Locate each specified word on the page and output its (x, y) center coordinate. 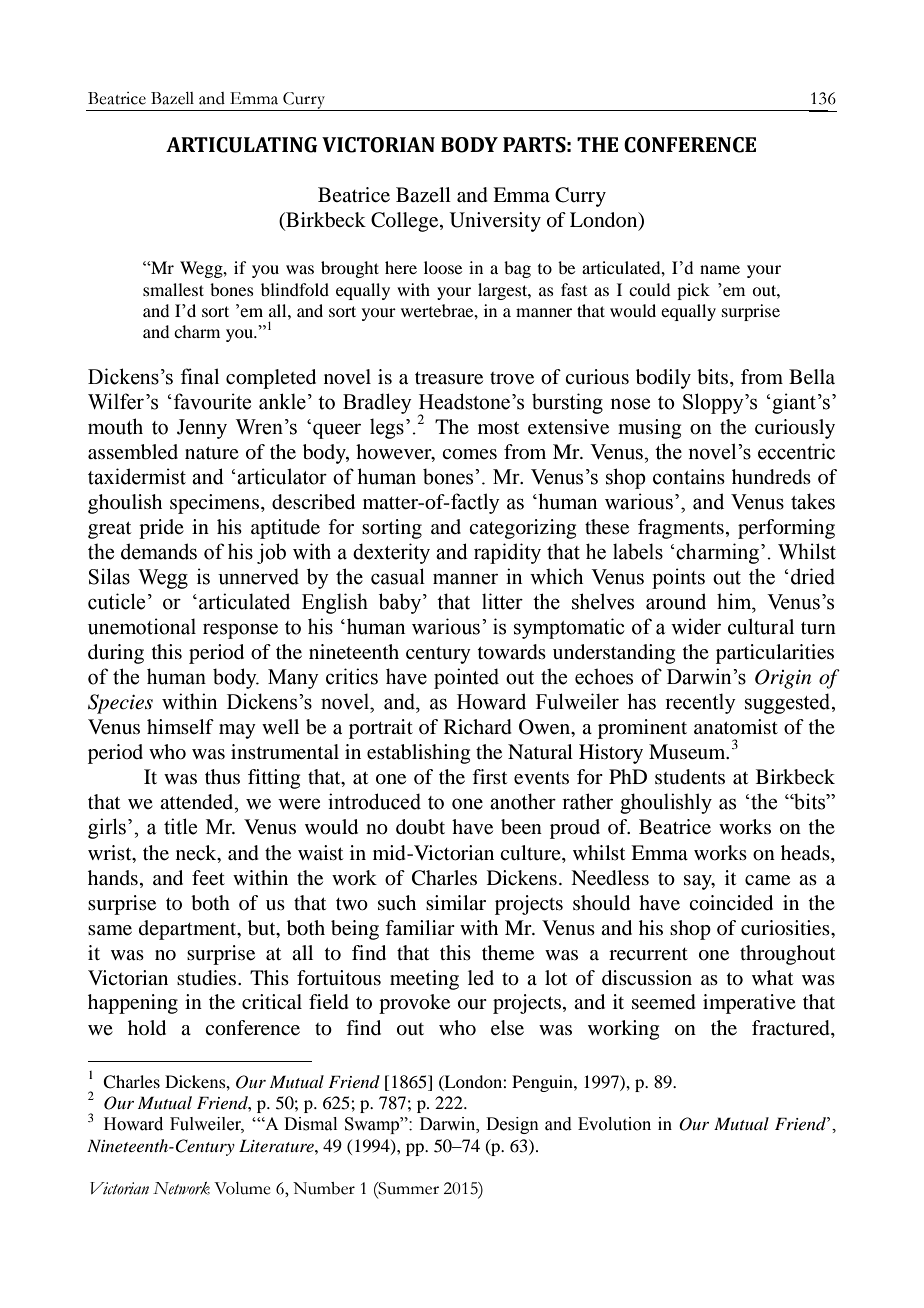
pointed (466, 678)
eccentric (796, 451)
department (189, 930)
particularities (775, 654)
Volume (242, 1188)
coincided (731, 903)
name (720, 269)
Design (512, 1125)
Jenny (202, 429)
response (240, 631)
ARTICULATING (241, 145)
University (495, 222)
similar (456, 902)
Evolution (614, 1124)
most (498, 428)
